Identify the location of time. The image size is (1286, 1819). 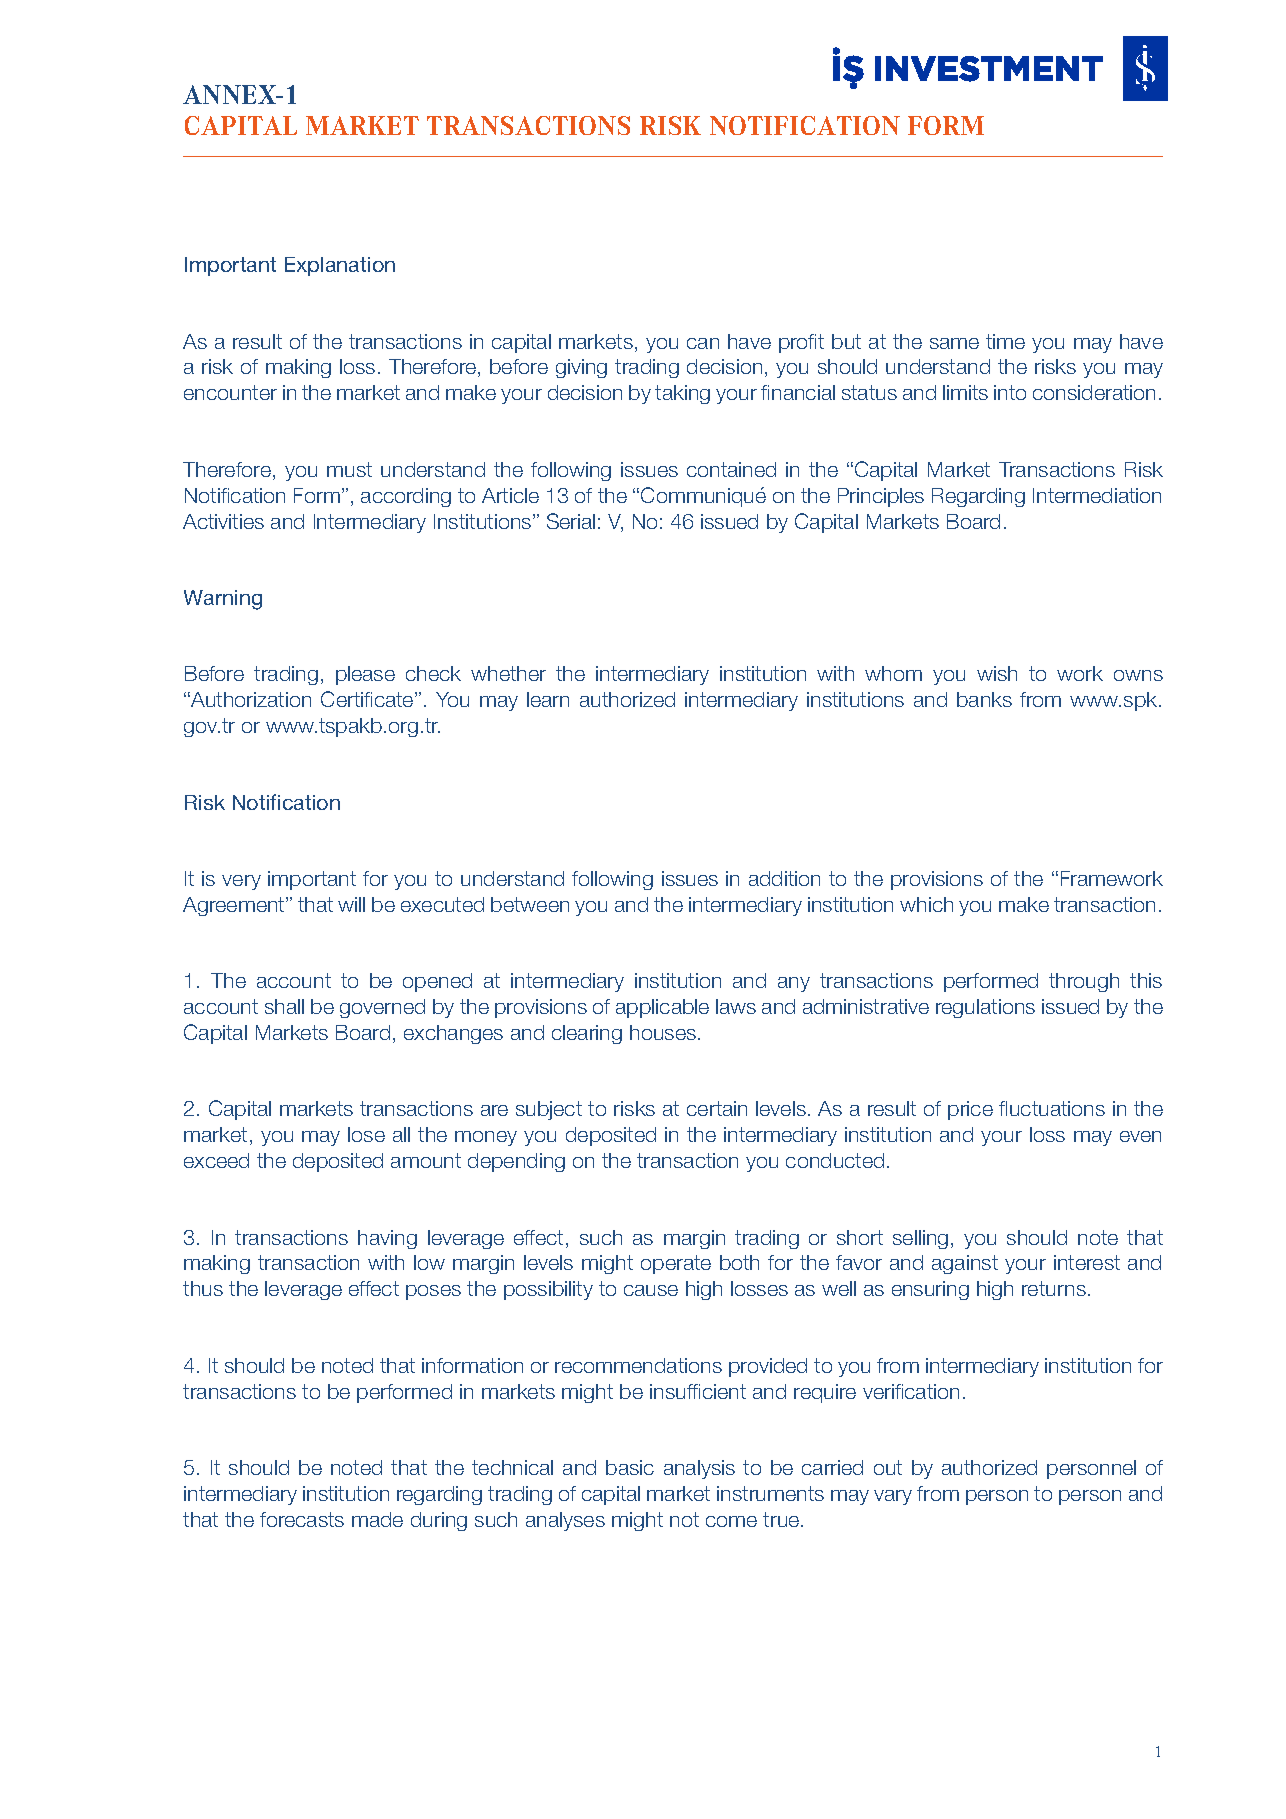
(1005, 341).
